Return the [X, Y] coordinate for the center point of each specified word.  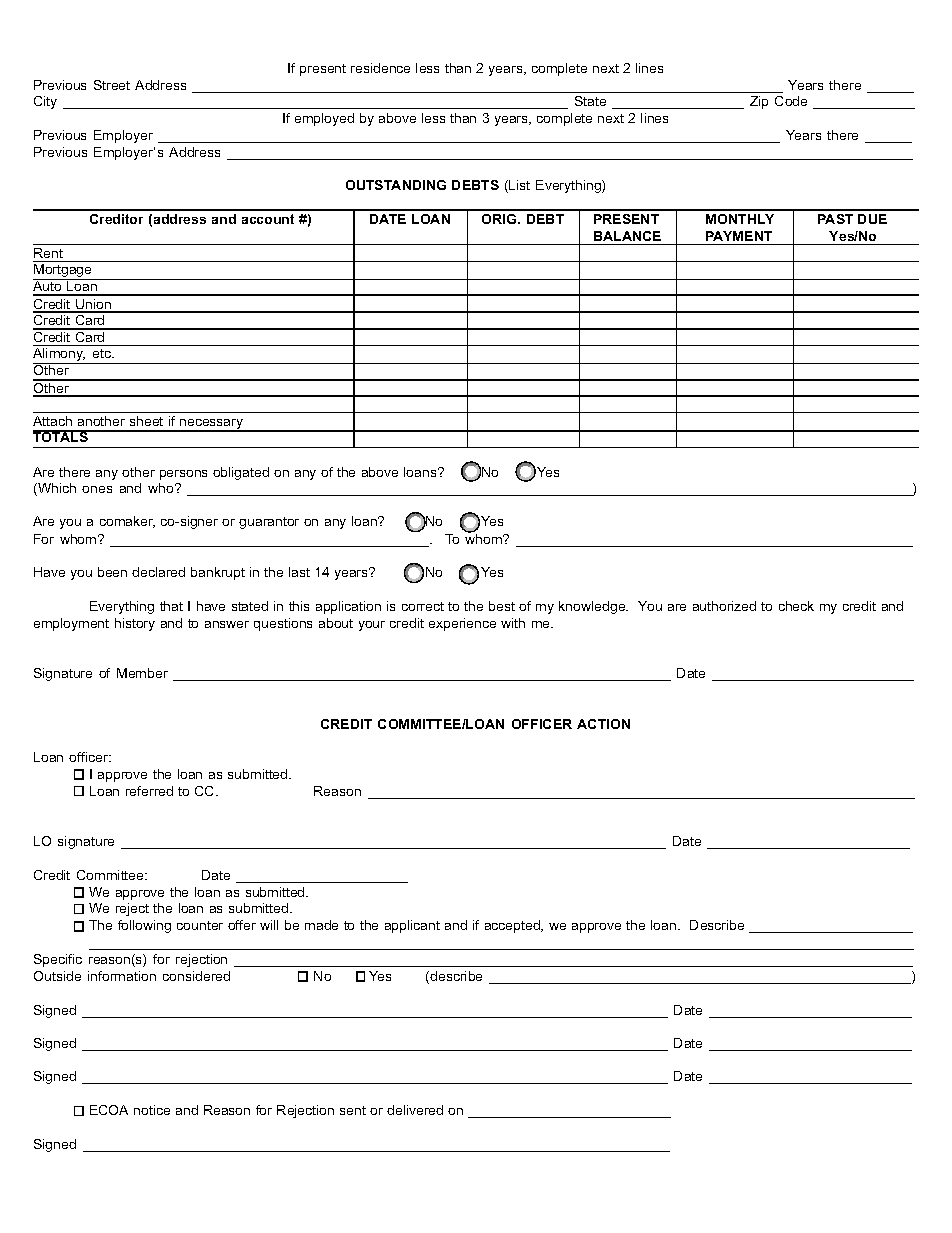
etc [103, 353]
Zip [759, 102]
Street [112, 85]
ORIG [500, 219]
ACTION [603, 724]
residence [380, 68]
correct [423, 606]
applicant [412, 926]
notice [152, 1110]
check [796, 606]
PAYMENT [739, 236]
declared [158, 572]
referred [149, 791]
